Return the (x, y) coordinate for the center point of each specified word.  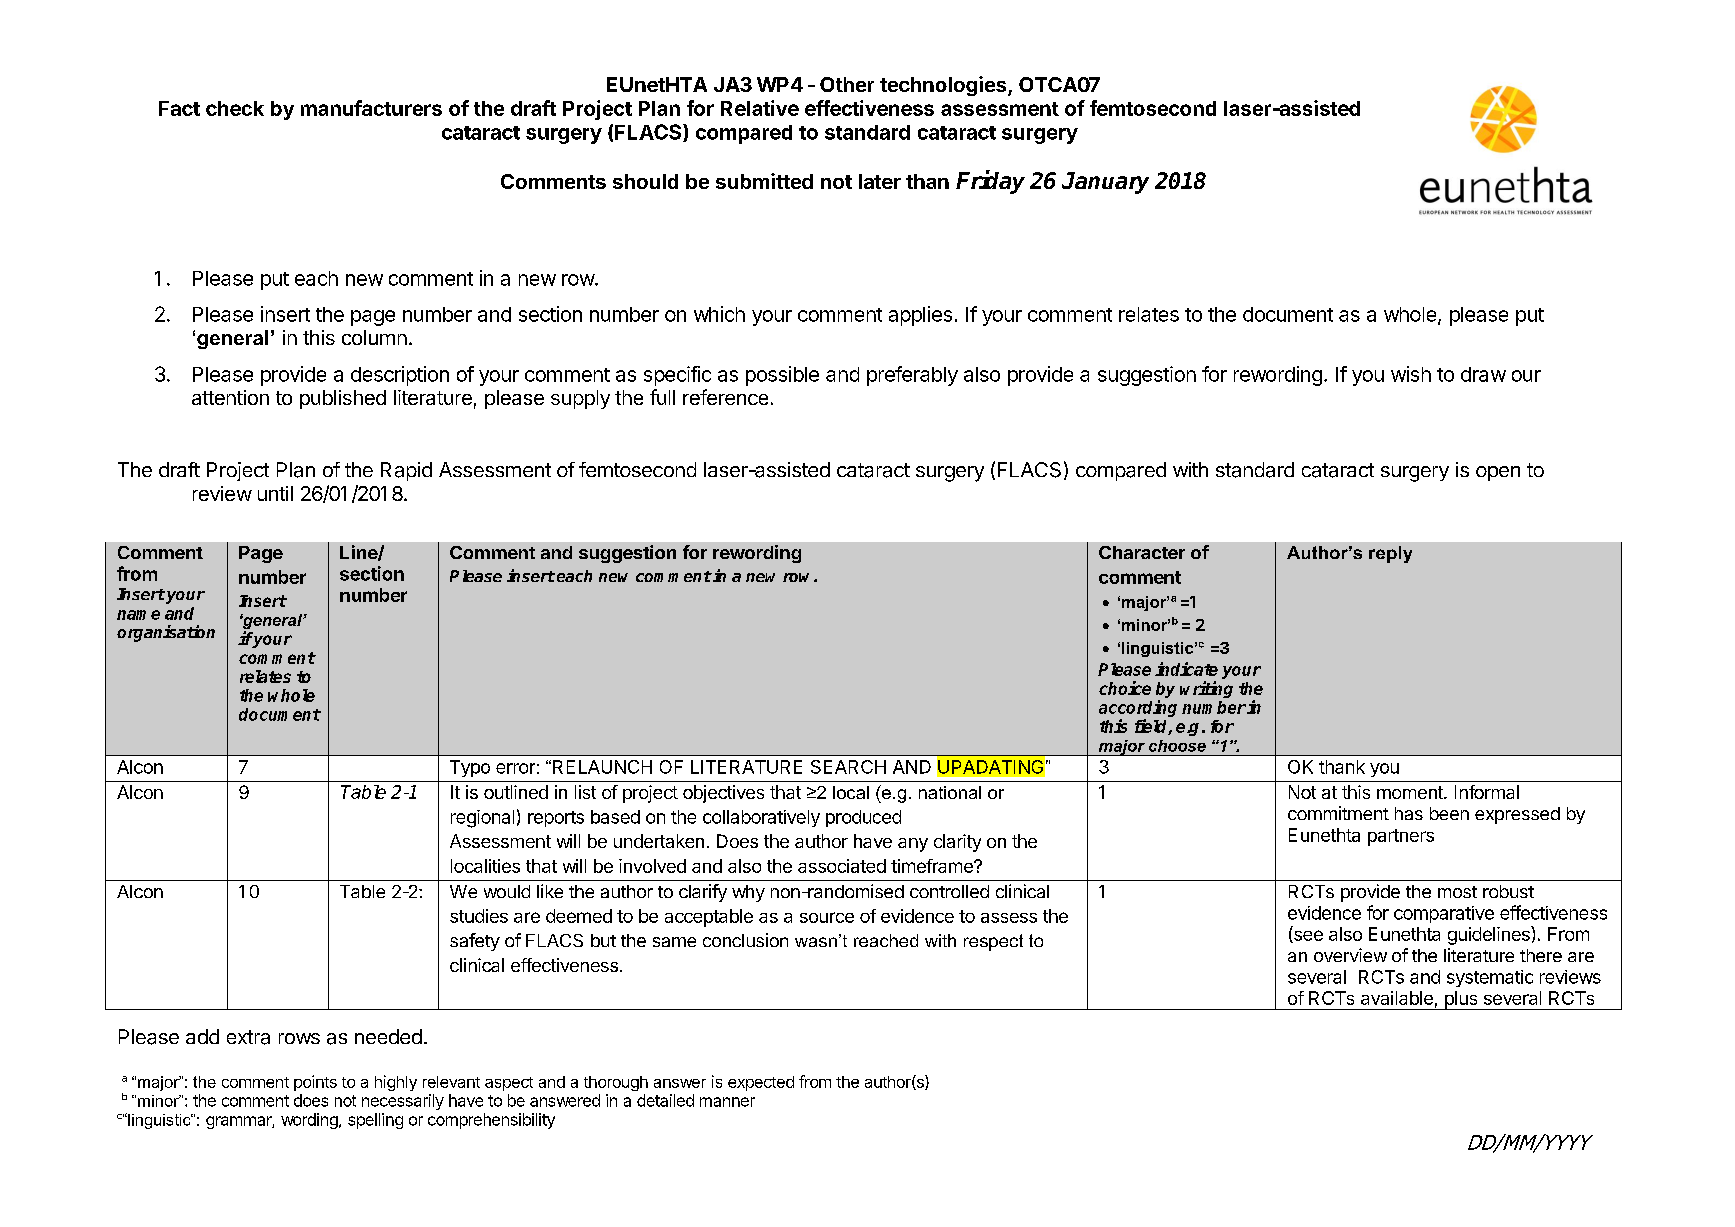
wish (1411, 374)
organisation (166, 633)
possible (782, 376)
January (1105, 183)
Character (1142, 552)
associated (842, 866)
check (235, 108)
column (374, 337)
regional (482, 819)
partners (1401, 837)
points (315, 1083)
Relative (760, 108)
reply (1390, 554)
